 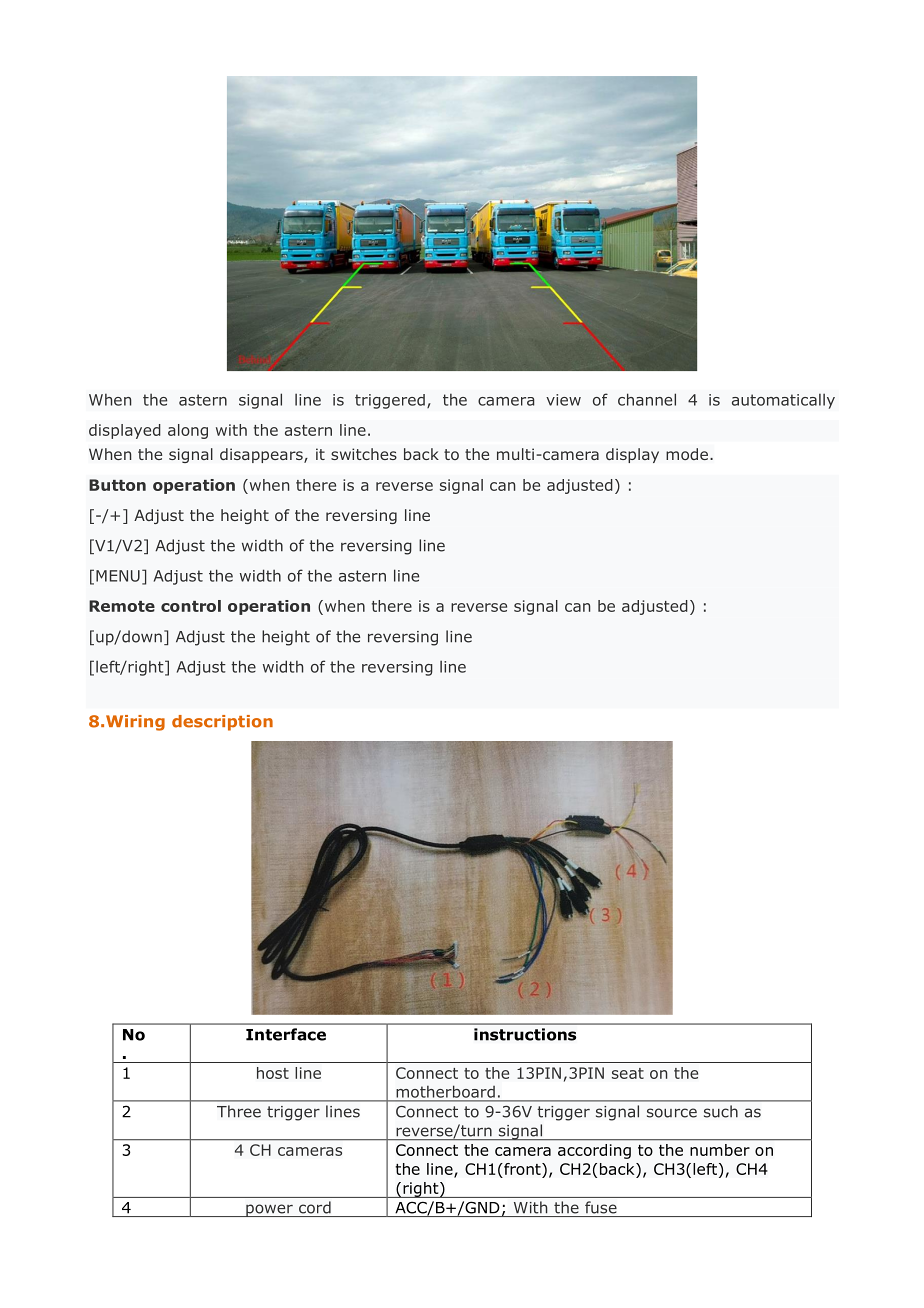 What do you see at coordinates (446, 1092) in the screenshot?
I see `motherboard` at bounding box center [446, 1092].
